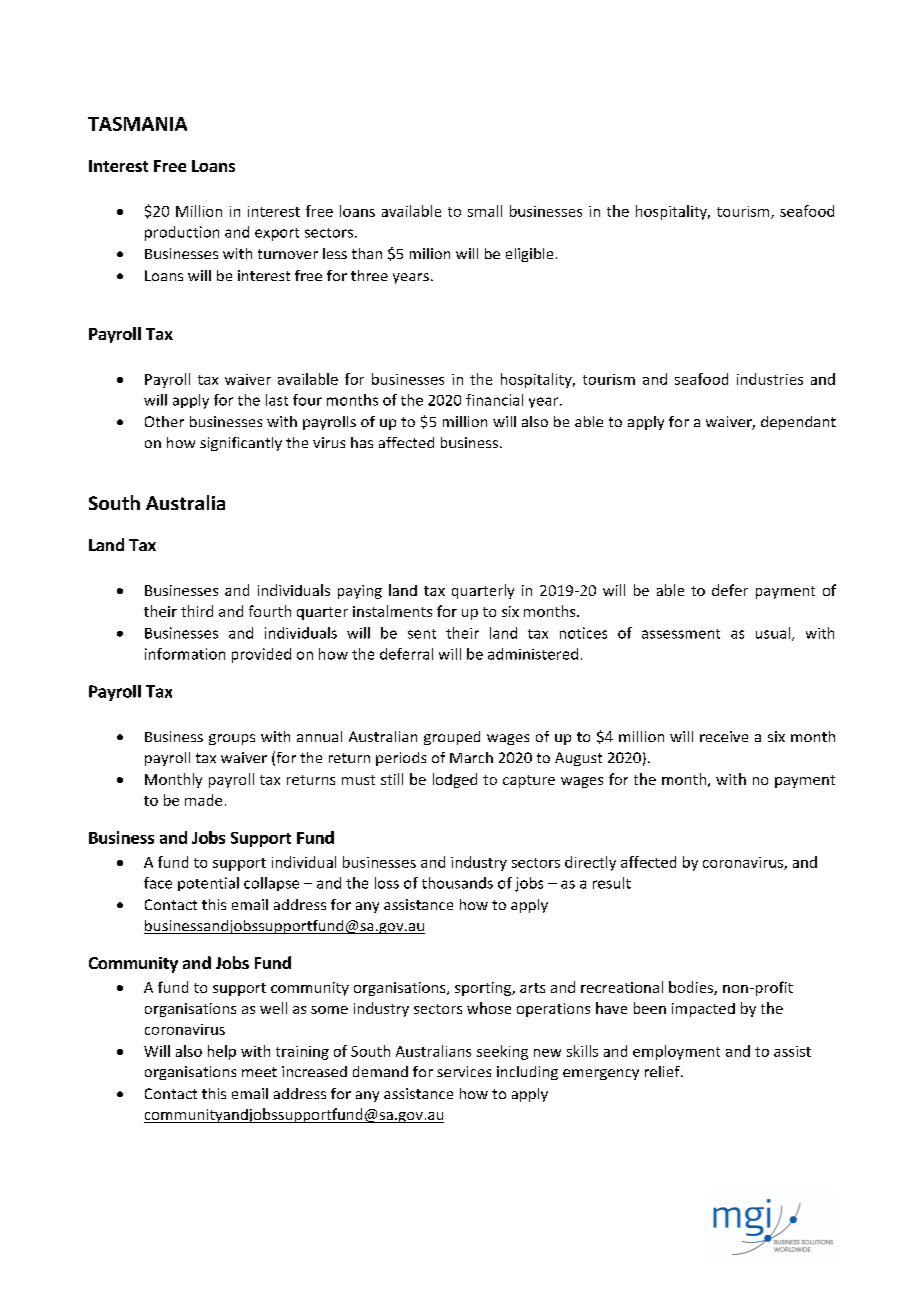  I want to click on eligible, so click(529, 255).
